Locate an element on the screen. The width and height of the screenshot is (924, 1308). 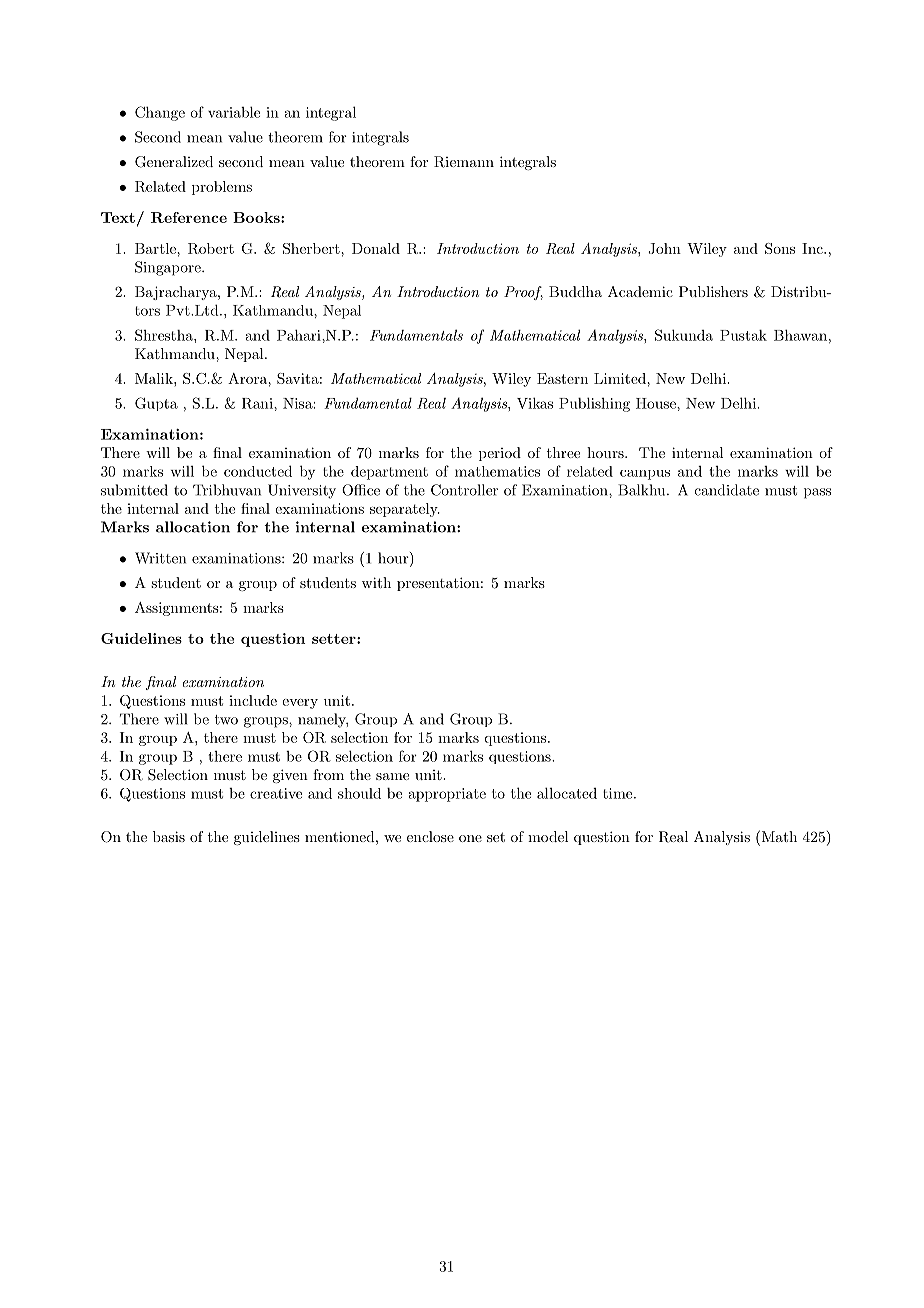
with is located at coordinates (376, 582).
